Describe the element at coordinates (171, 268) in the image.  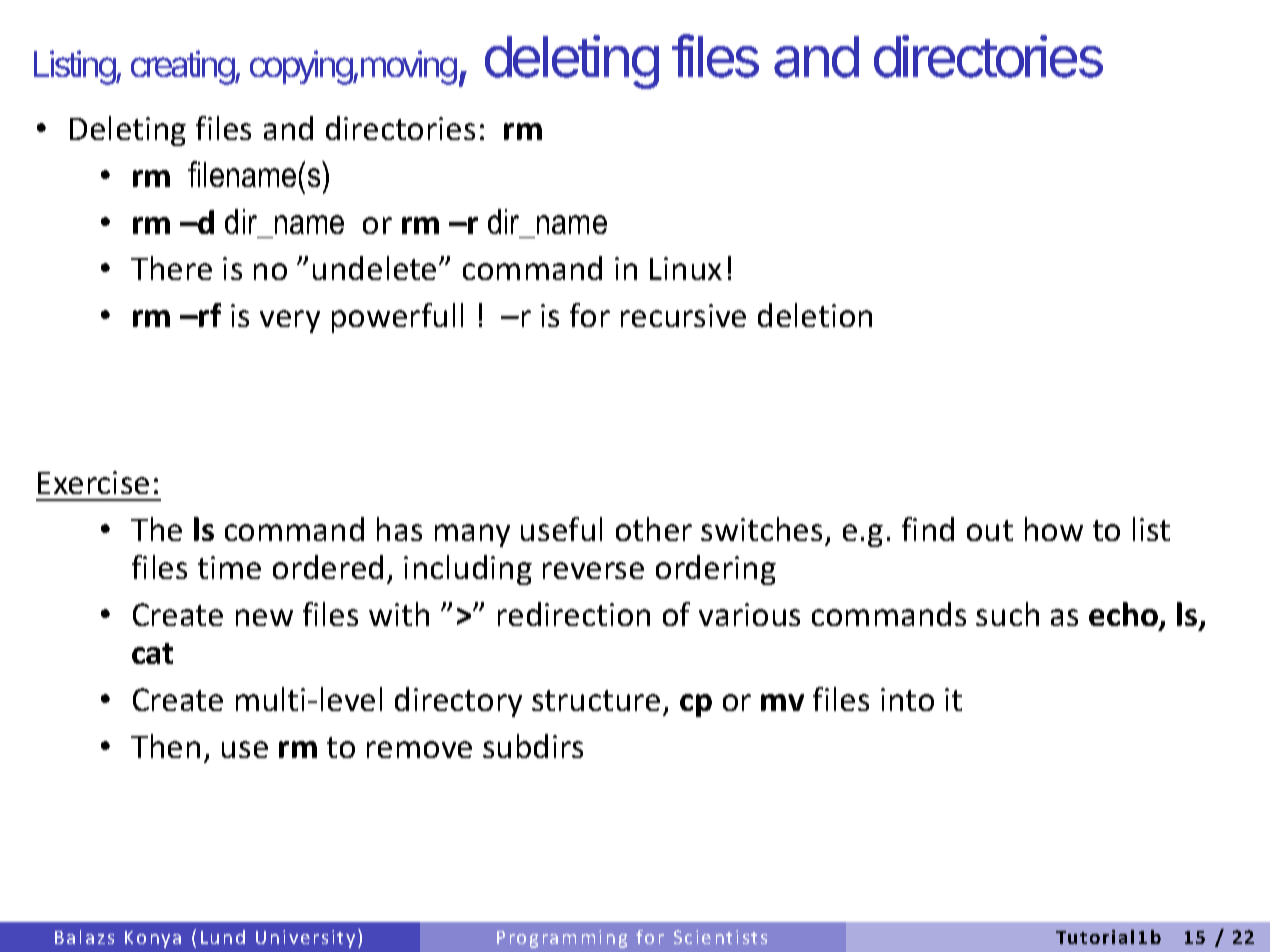
I see `There` at that location.
